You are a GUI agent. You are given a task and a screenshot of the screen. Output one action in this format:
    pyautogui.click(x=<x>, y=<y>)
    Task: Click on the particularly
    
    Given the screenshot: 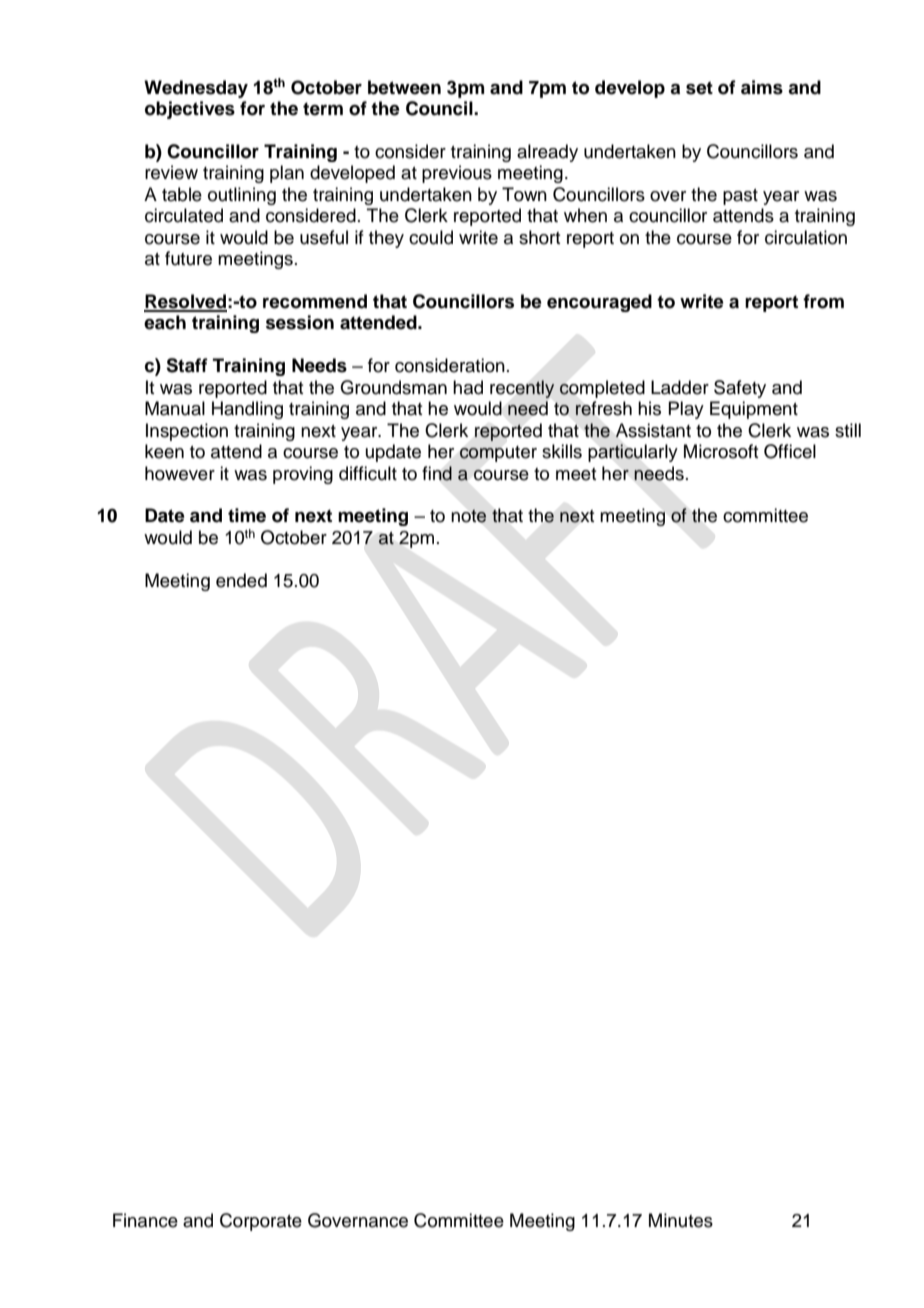 What is the action you would take?
    pyautogui.click(x=633, y=453)
